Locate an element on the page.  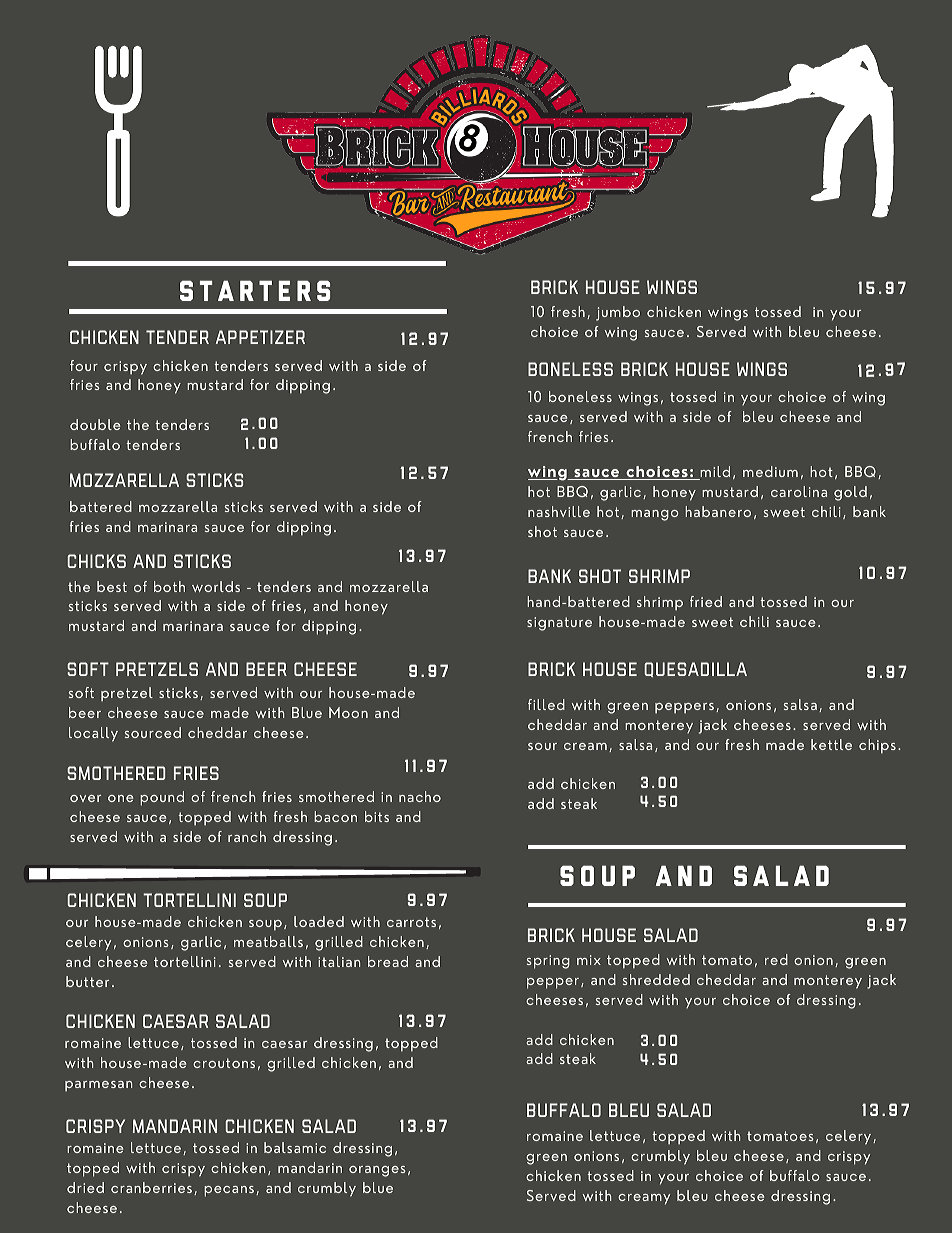
nacho is located at coordinates (420, 796).
